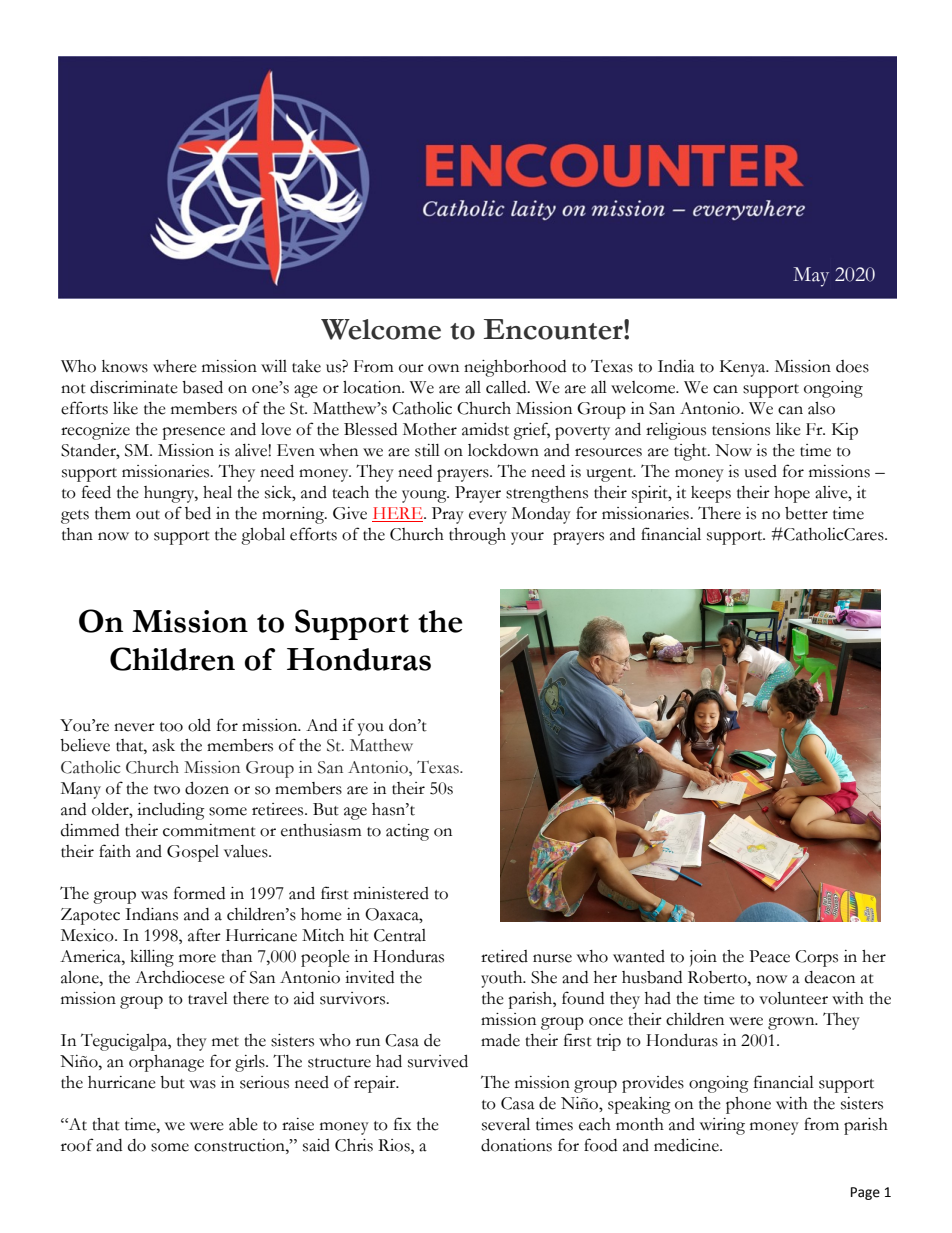 Image resolution: width=952 pixels, height=1233 pixels. Describe the element at coordinates (769, 956) in the screenshot. I see `Peace` at that location.
